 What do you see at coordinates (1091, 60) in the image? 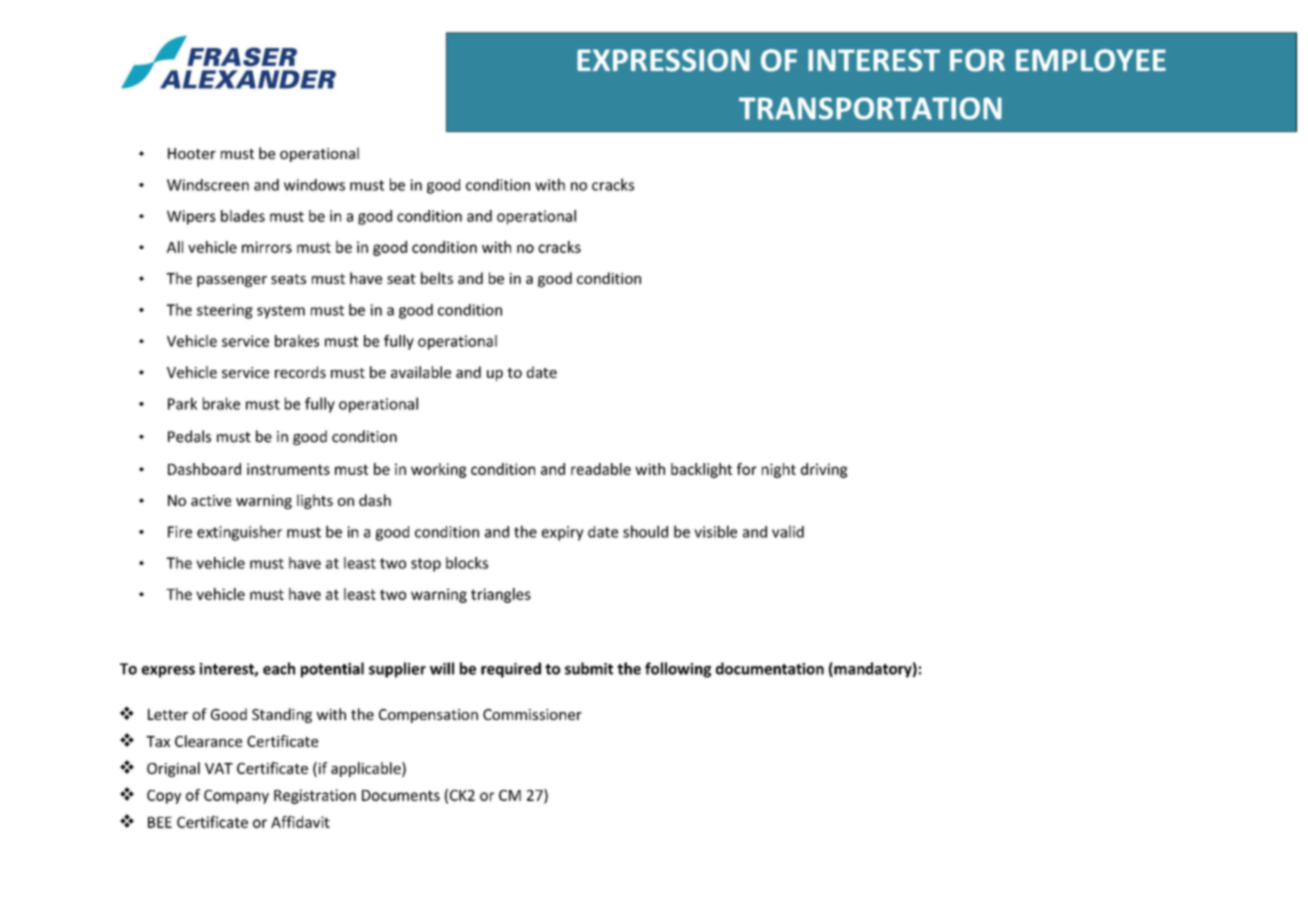
I see `EMPLOYEE` at bounding box center [1091, 60].
